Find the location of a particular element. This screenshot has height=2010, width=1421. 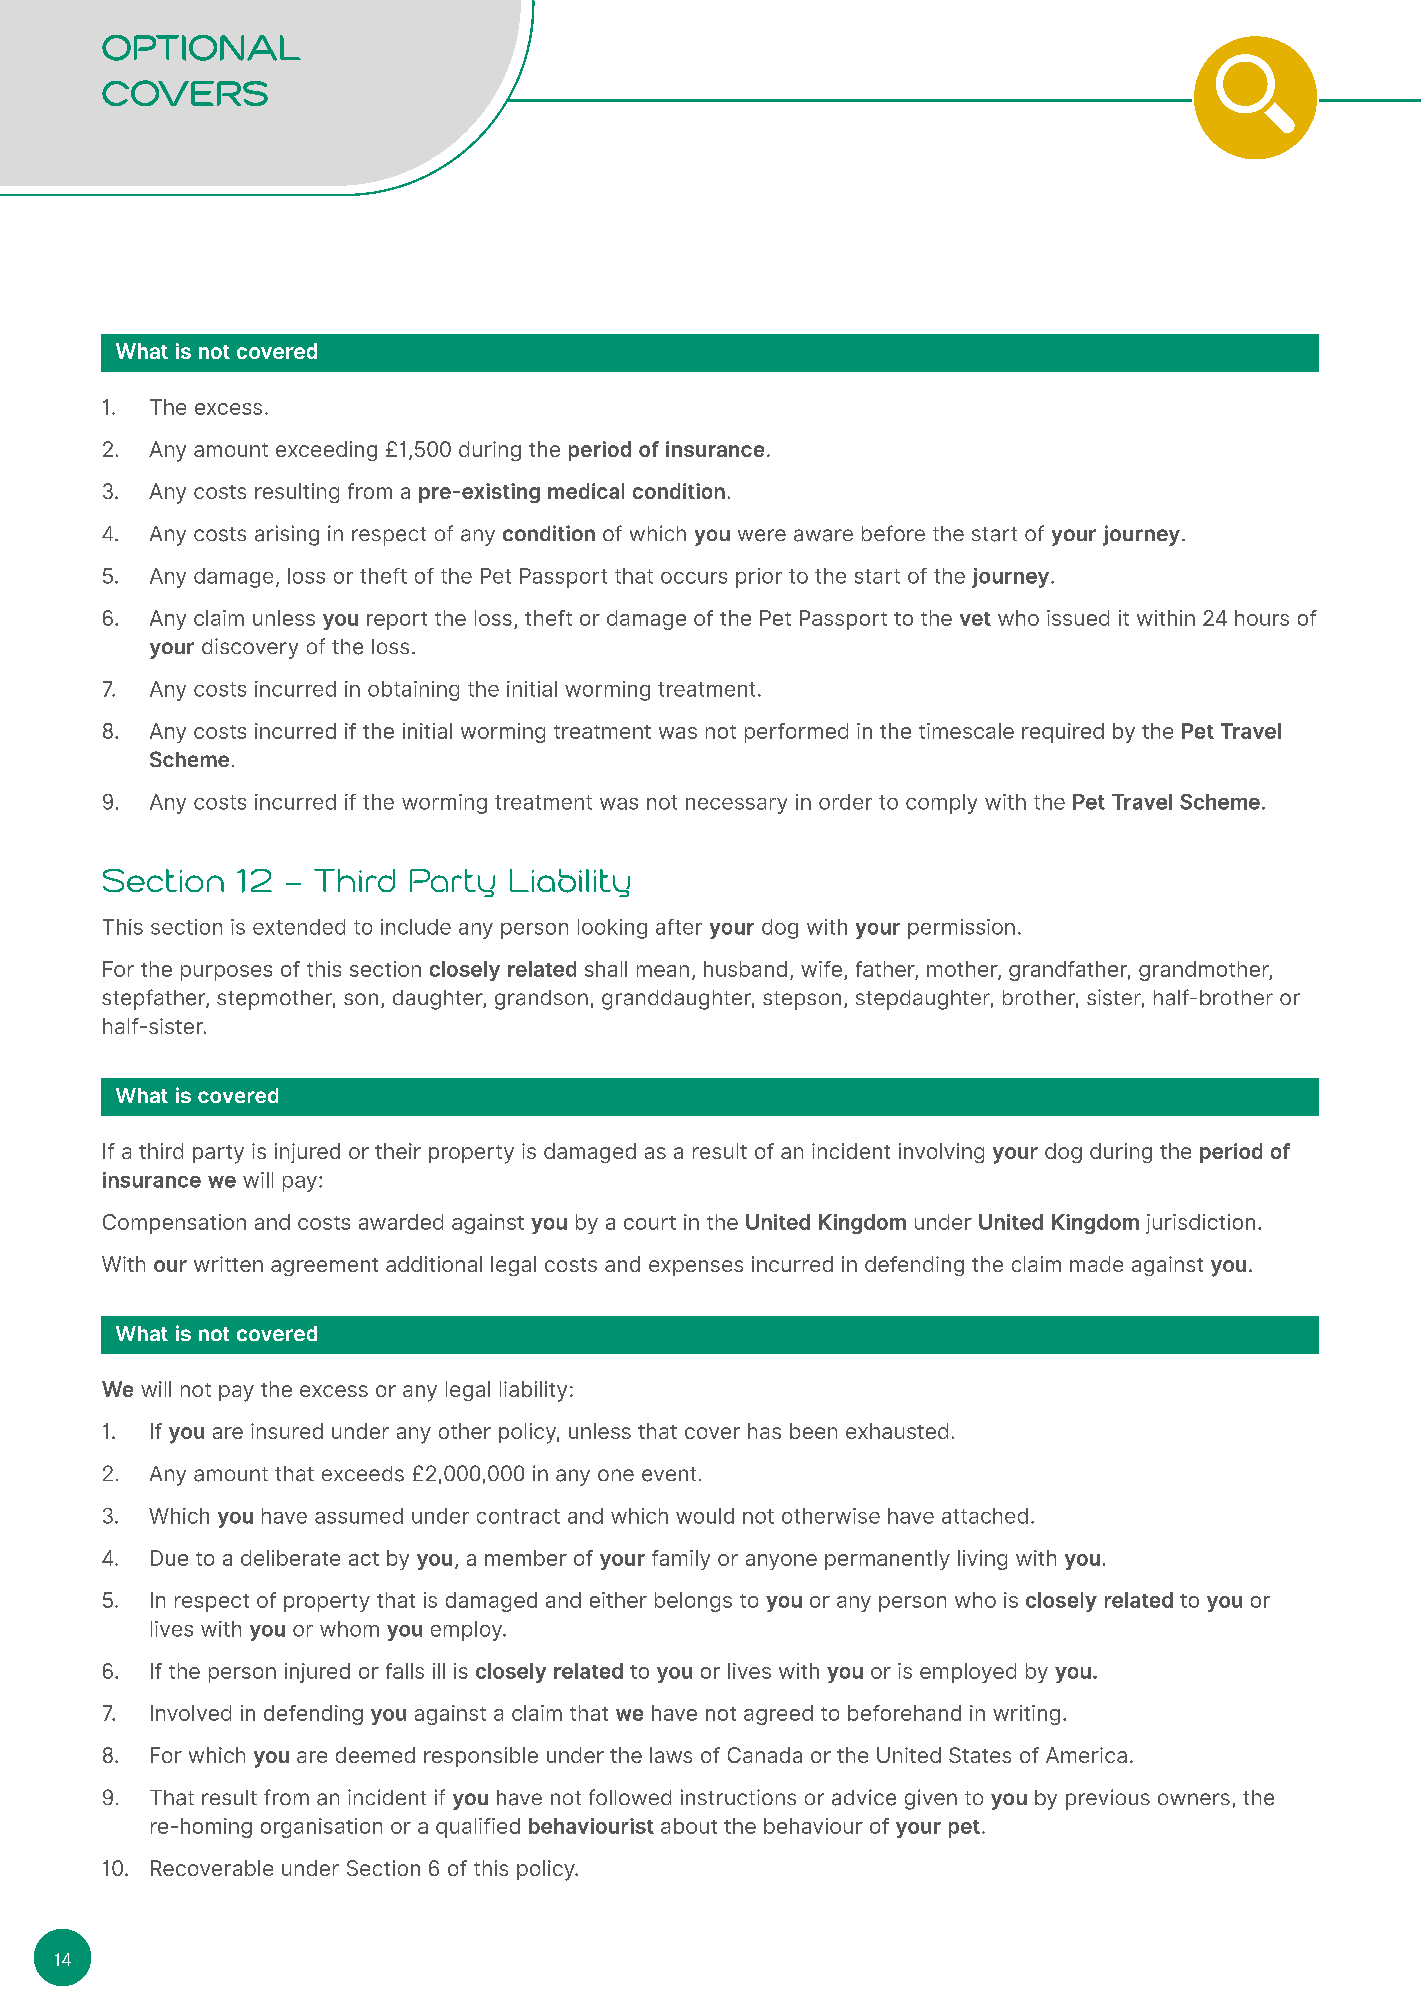

aware is located at coordinates (823, 535).
